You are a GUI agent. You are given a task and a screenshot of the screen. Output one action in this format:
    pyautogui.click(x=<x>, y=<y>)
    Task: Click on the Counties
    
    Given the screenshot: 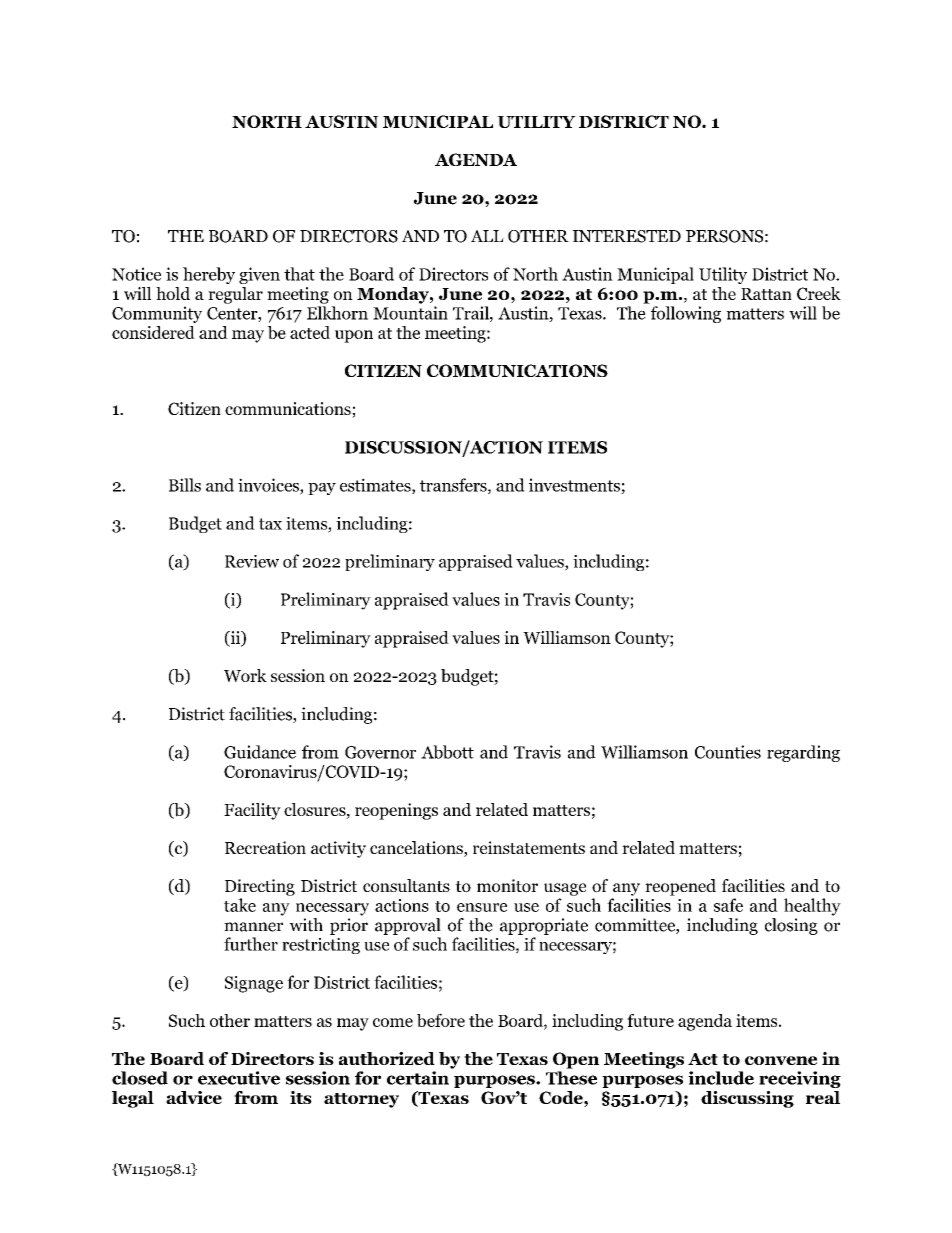 What is the action you would take?
    pyautogui.click(x=728, y=752)
